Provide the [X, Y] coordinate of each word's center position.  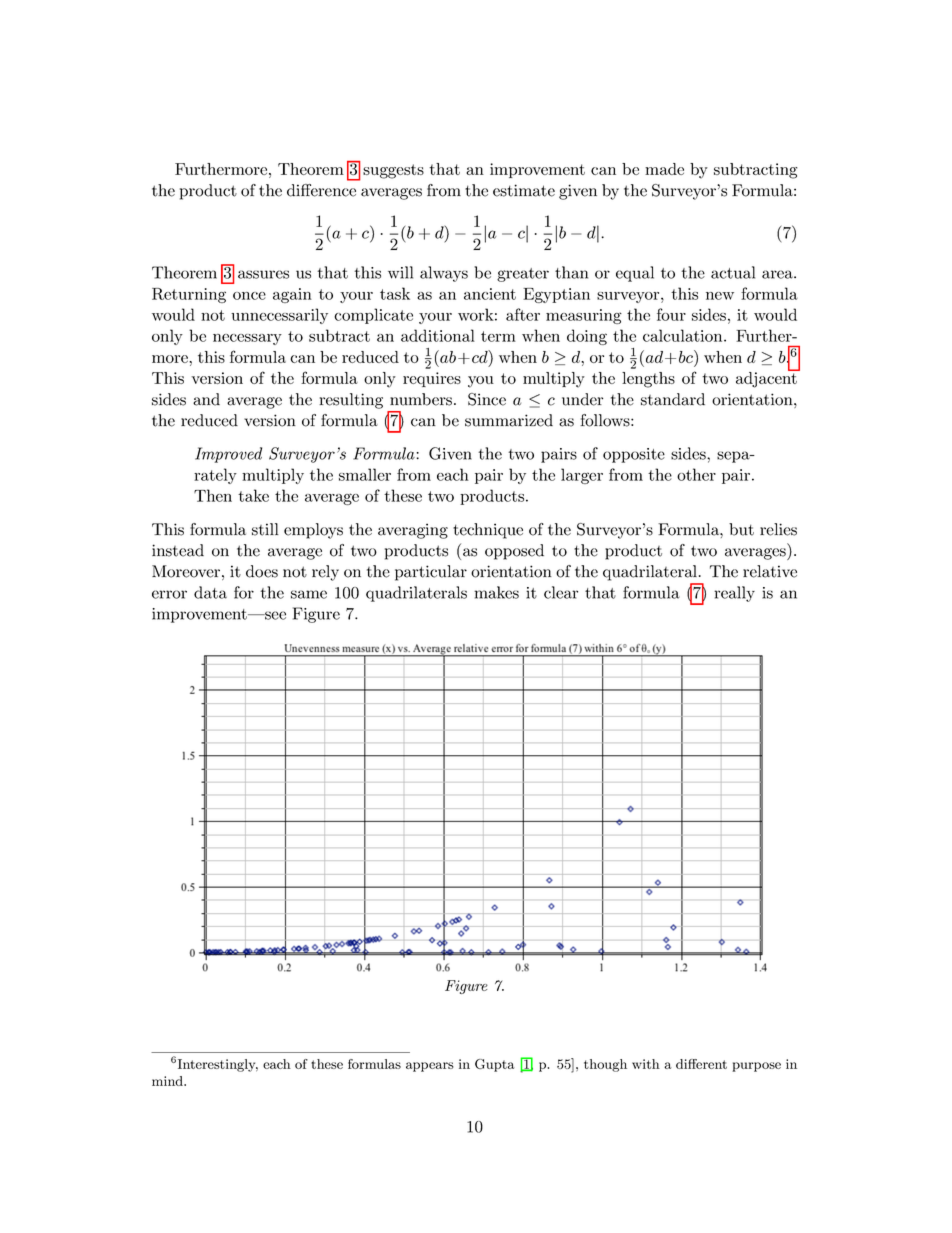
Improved [228, 455]
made [664, 169]
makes [496, 592]
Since [487, 399]
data [210, 592]
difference [321, 190]
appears [430, 1067]
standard [673, 399]
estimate [524, 190]
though [605, 1065]
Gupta [495, 1065]
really [734, 594]
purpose [756, 1067]
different [701, 1064]
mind [168, 1081]
